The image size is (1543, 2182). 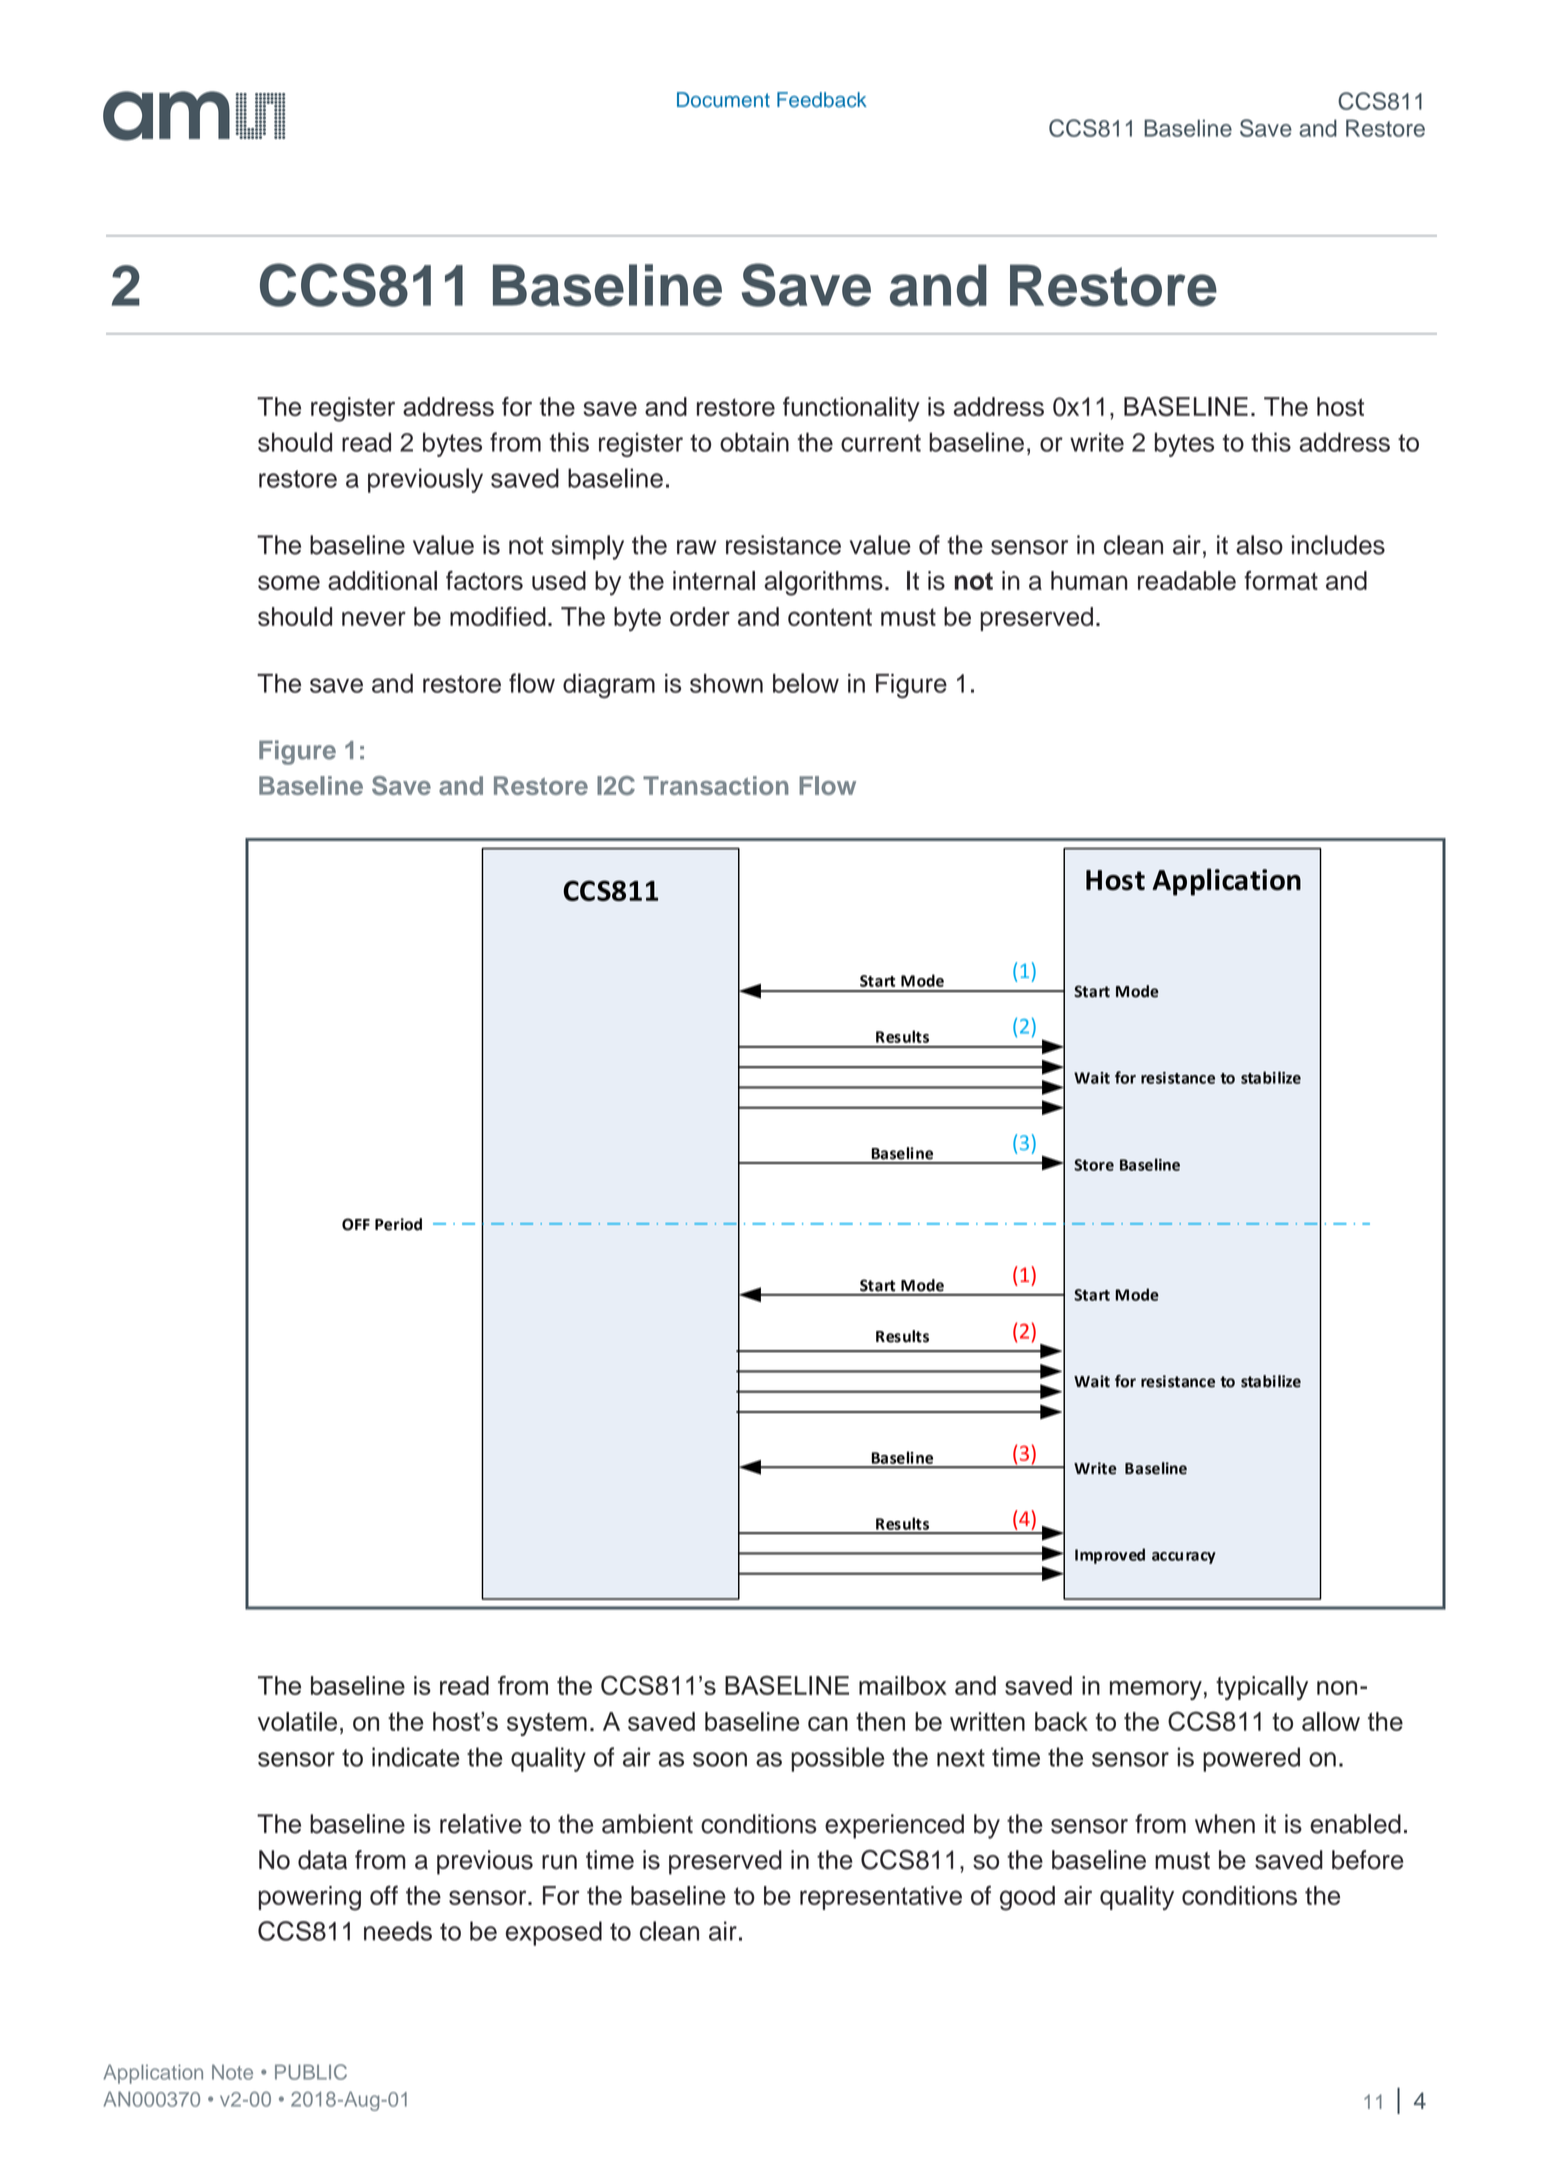 What do you see at coordinates (416, 1757) in the screenshot?
I see `indicate` at bounding box center [416, 1757].
